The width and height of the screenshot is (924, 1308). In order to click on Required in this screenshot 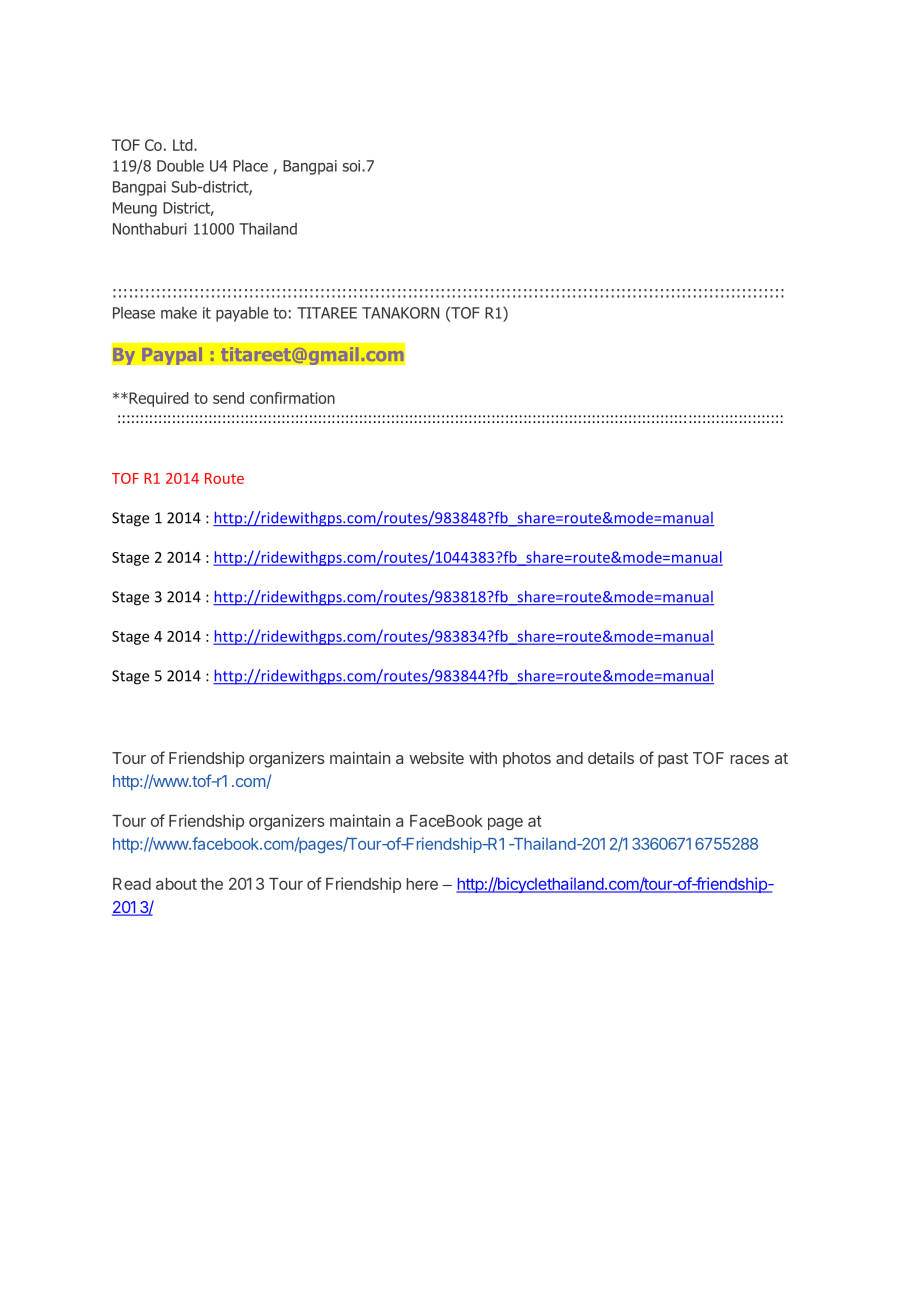, I will do `click(158, 399)`.
